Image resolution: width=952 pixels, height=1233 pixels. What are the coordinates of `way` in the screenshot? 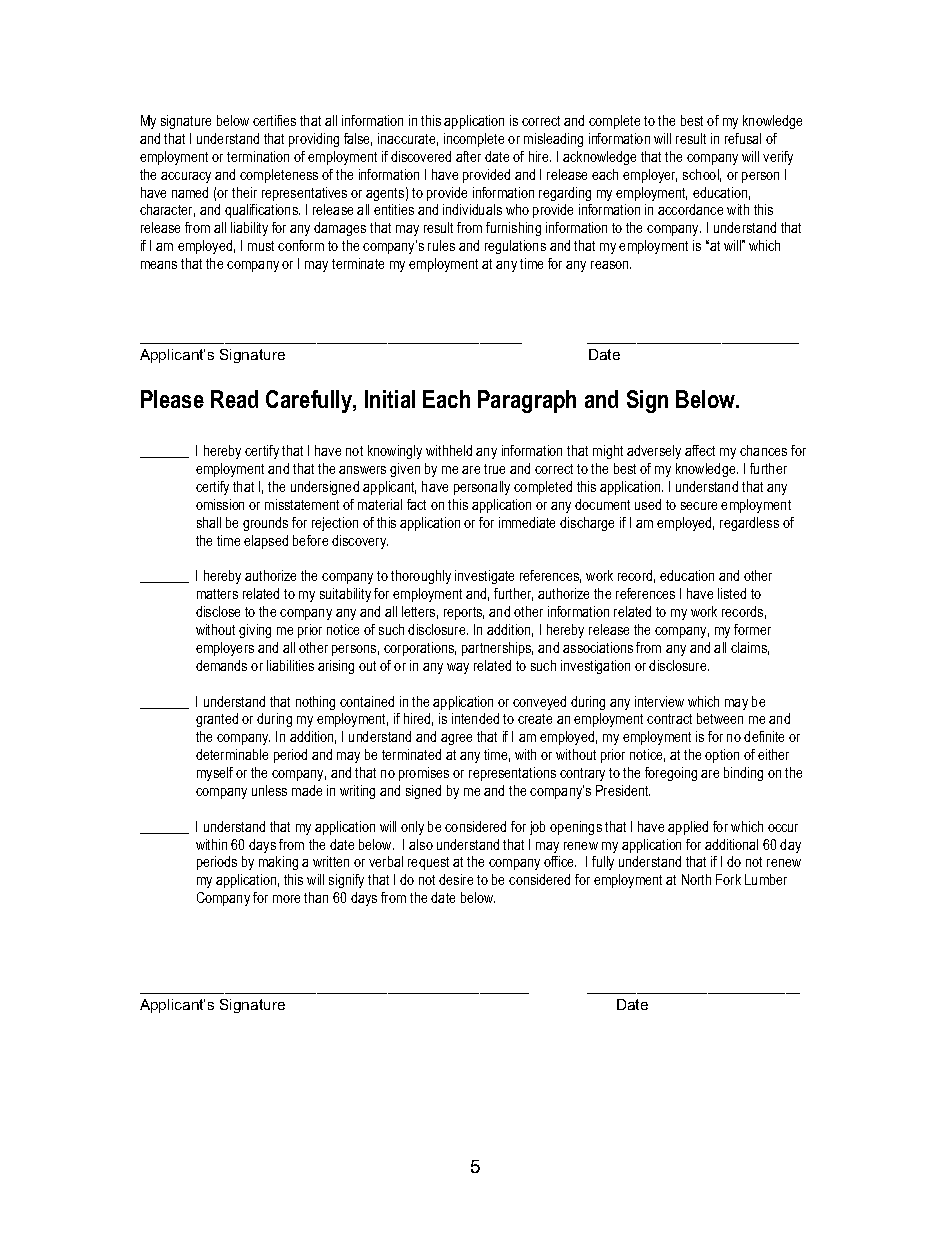 It's located at (458, 668).
